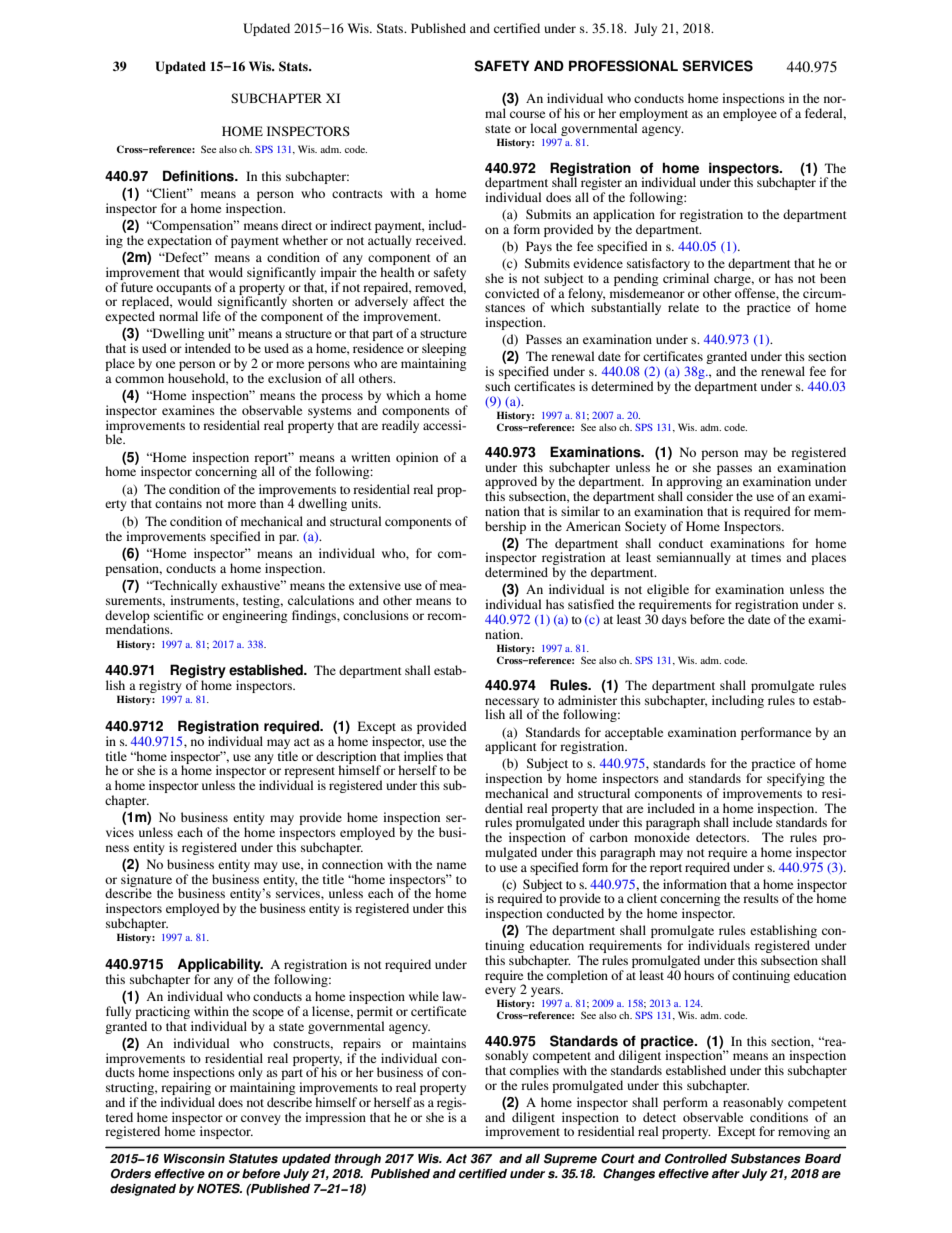 The image size is (952, 1233). What do you see at coordinates (511, 484) in the image?
I see `approved` at bounding box center [511, 484].
